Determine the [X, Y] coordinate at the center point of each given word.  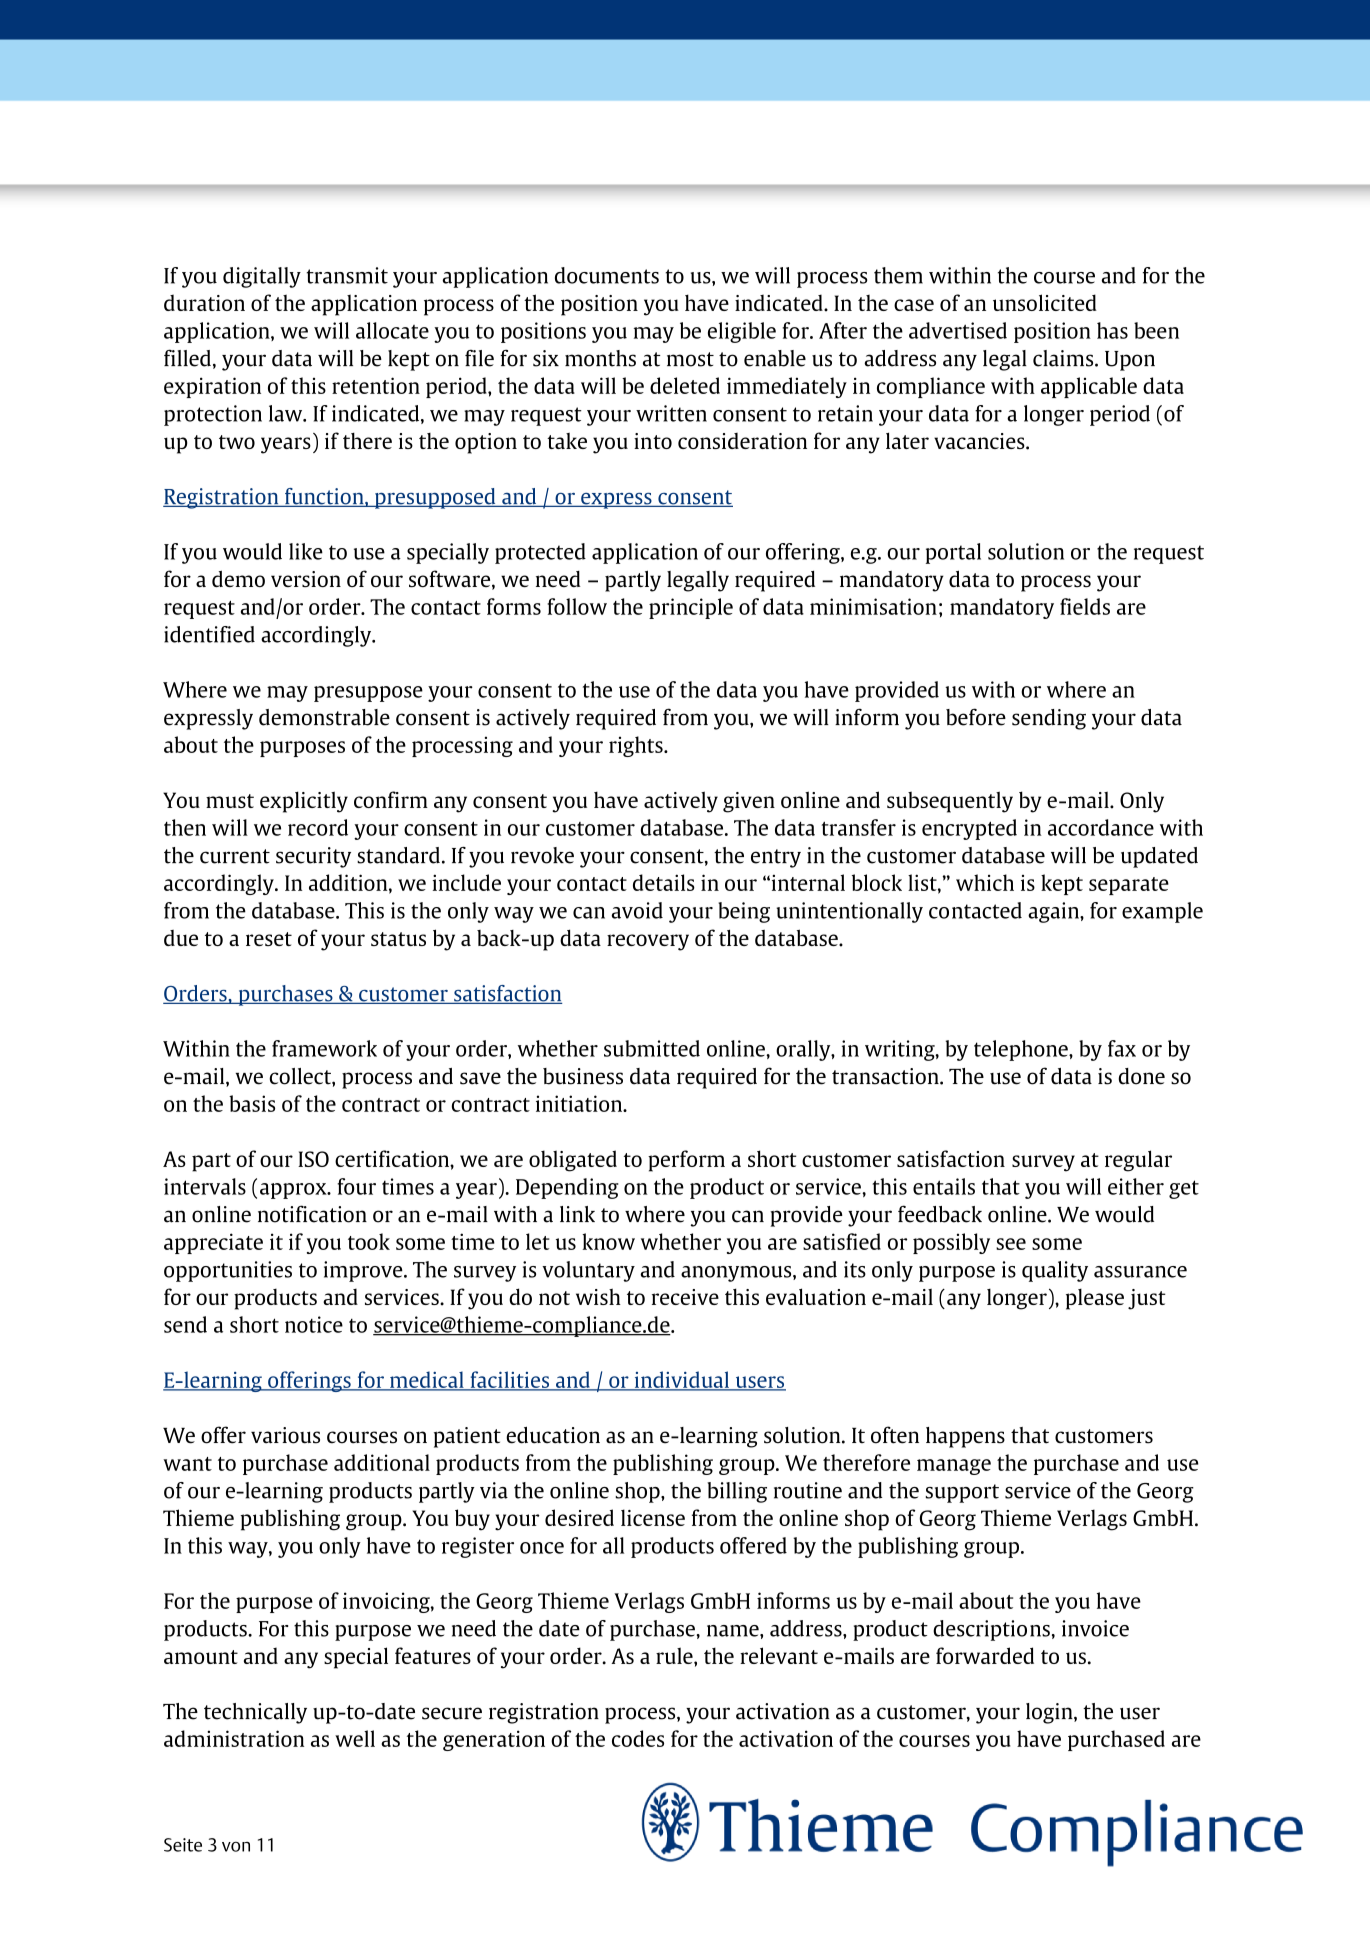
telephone [1022, 1050]
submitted [652, 1048]
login [1050, 1713]
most [690, 359]
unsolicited [1045, 302]
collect [301, 1076]
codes [638, 1738]
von [236, 1847]
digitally [262, 277]
